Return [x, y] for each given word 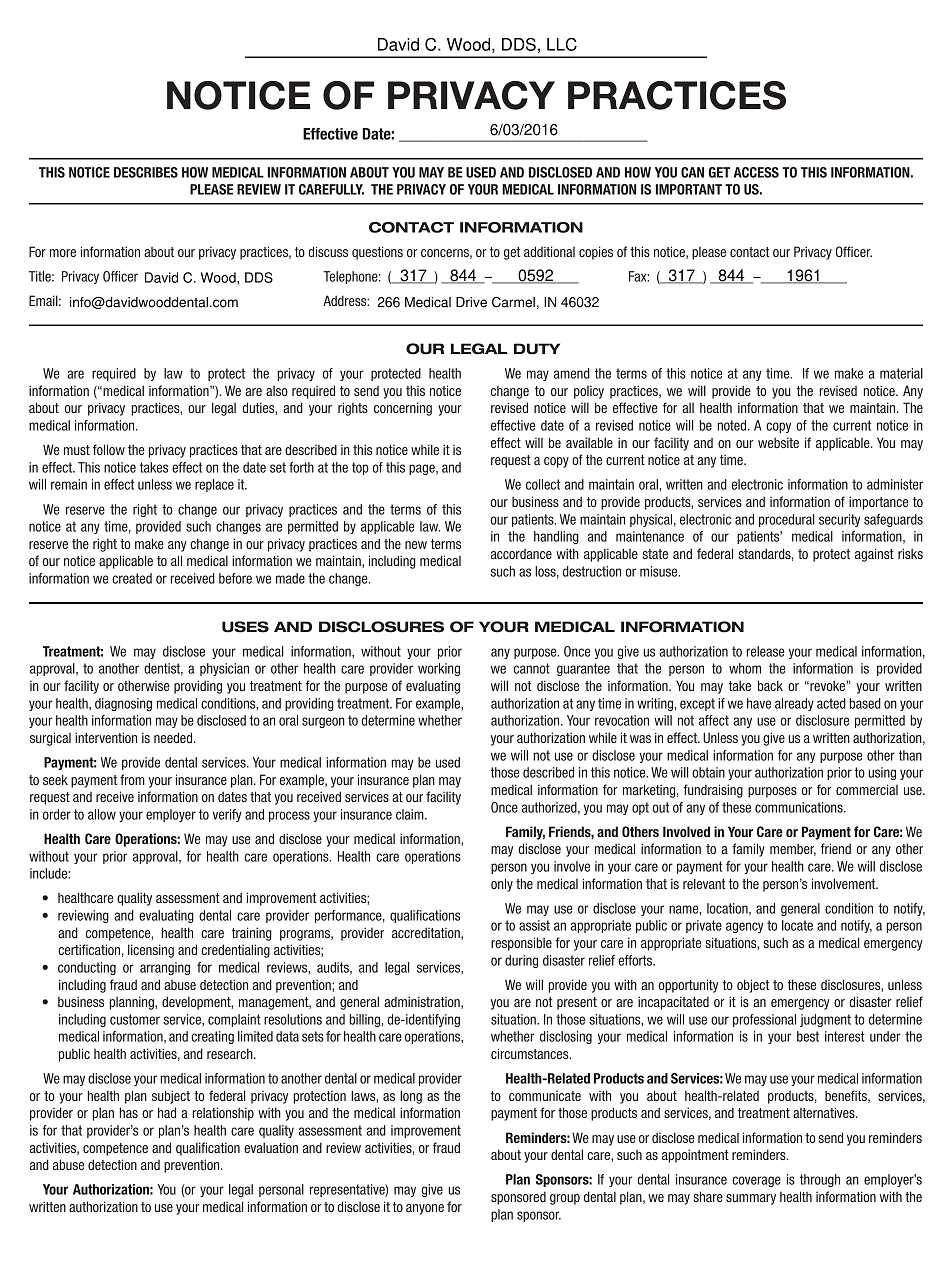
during [521, 961]
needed [174, 737]
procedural [786, 520]
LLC [562, 44]
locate [797, 925]
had [167, 1112]
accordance [521, 554]
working [439, 669]
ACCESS [756, 172]
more [63, 253]
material [901, 373]
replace [214, 485]
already [794, 704]
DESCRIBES [146, 172]
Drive [471, 302]
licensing [151, 951]
